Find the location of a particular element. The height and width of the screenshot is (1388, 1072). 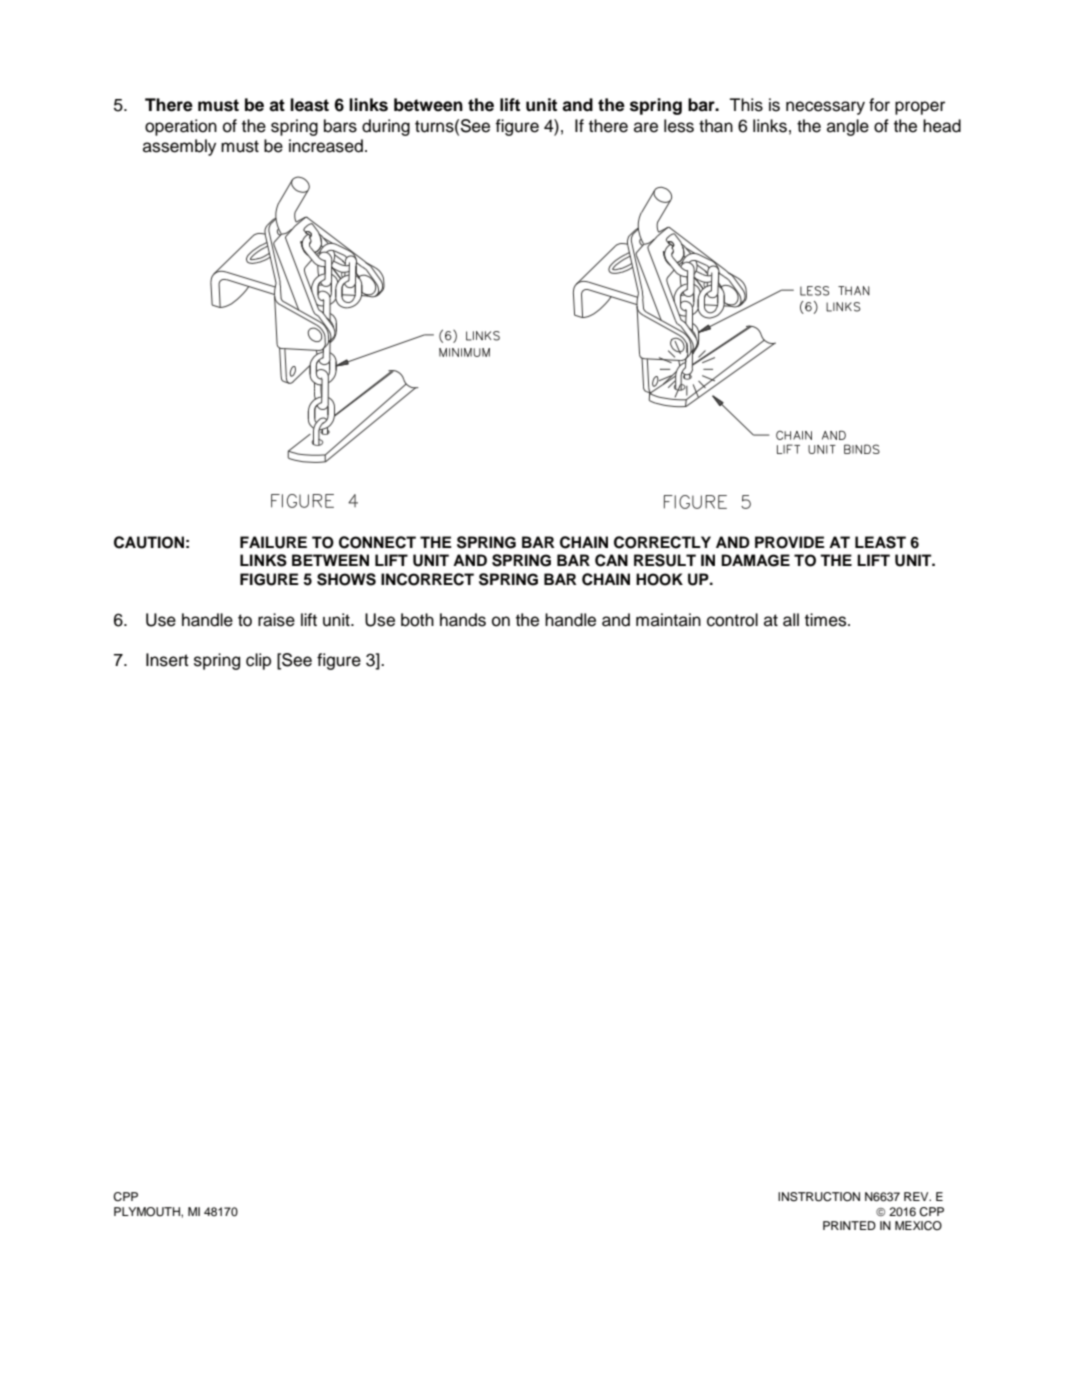

PRINTED is located at coordinates (849, 1225).
